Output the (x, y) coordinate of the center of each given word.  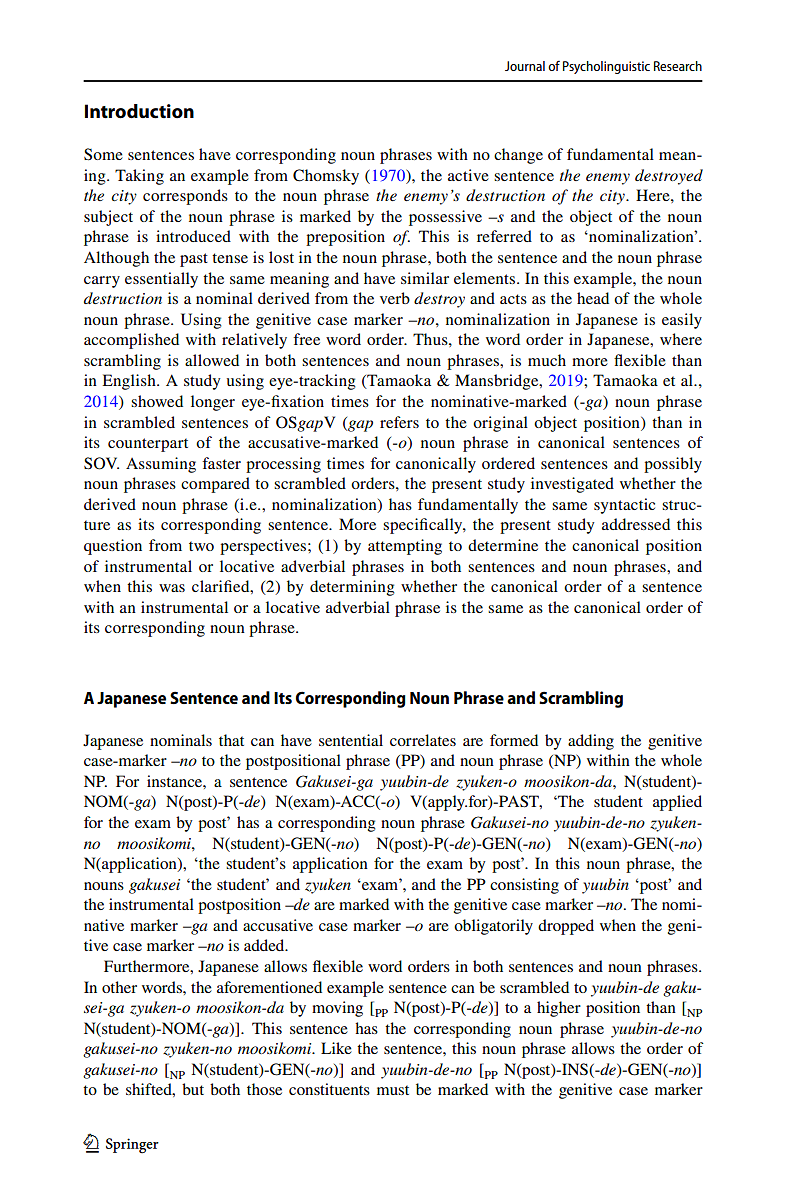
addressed (636, 524)
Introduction (139, 111)
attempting (405, 547)
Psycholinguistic (606, 67)
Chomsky (326, 177)
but (193, 1089)
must (393, 1090)
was (172, 588)
